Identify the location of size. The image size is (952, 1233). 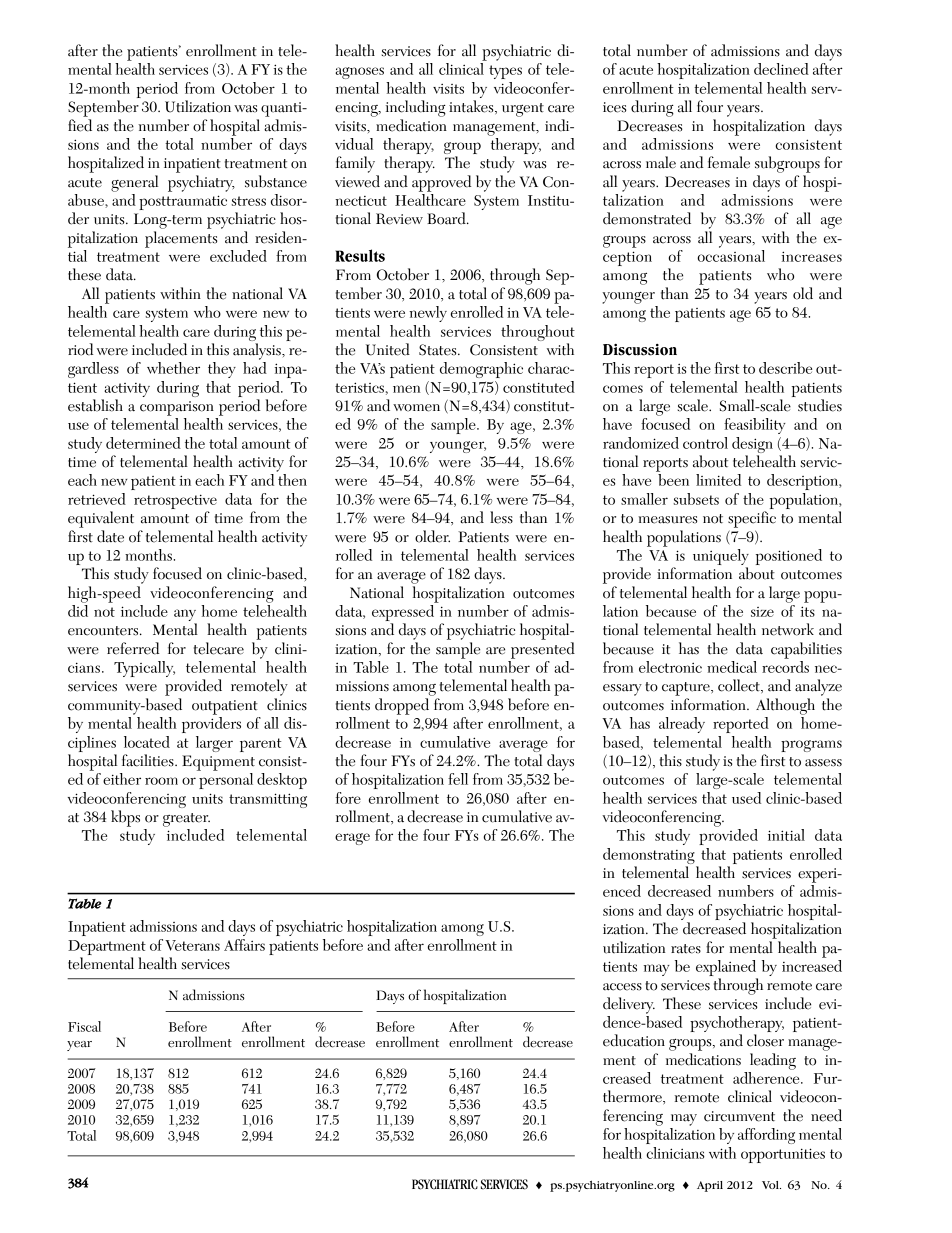
(762, 612).
